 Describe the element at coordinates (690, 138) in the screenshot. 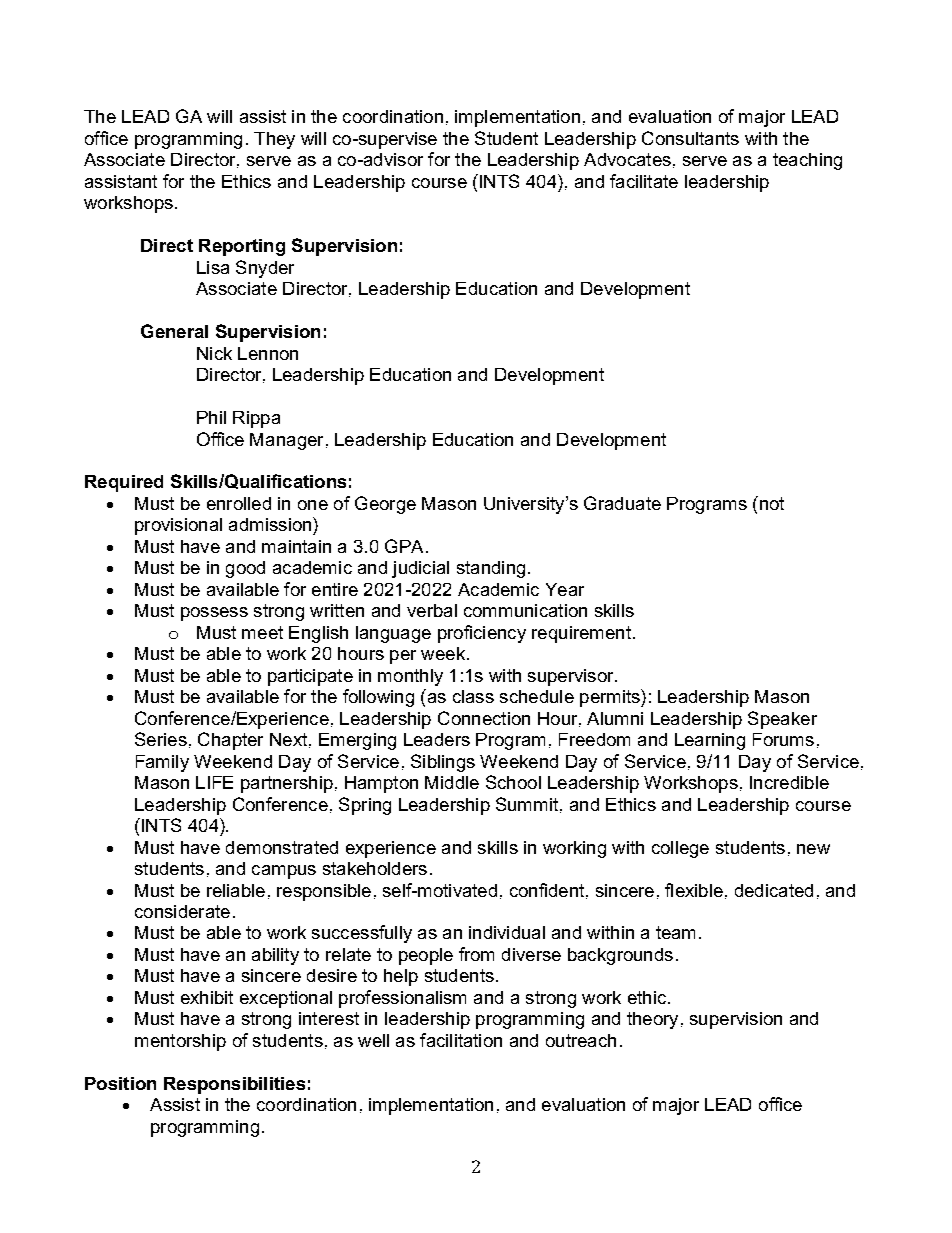

I see `Consultants` at that location.
